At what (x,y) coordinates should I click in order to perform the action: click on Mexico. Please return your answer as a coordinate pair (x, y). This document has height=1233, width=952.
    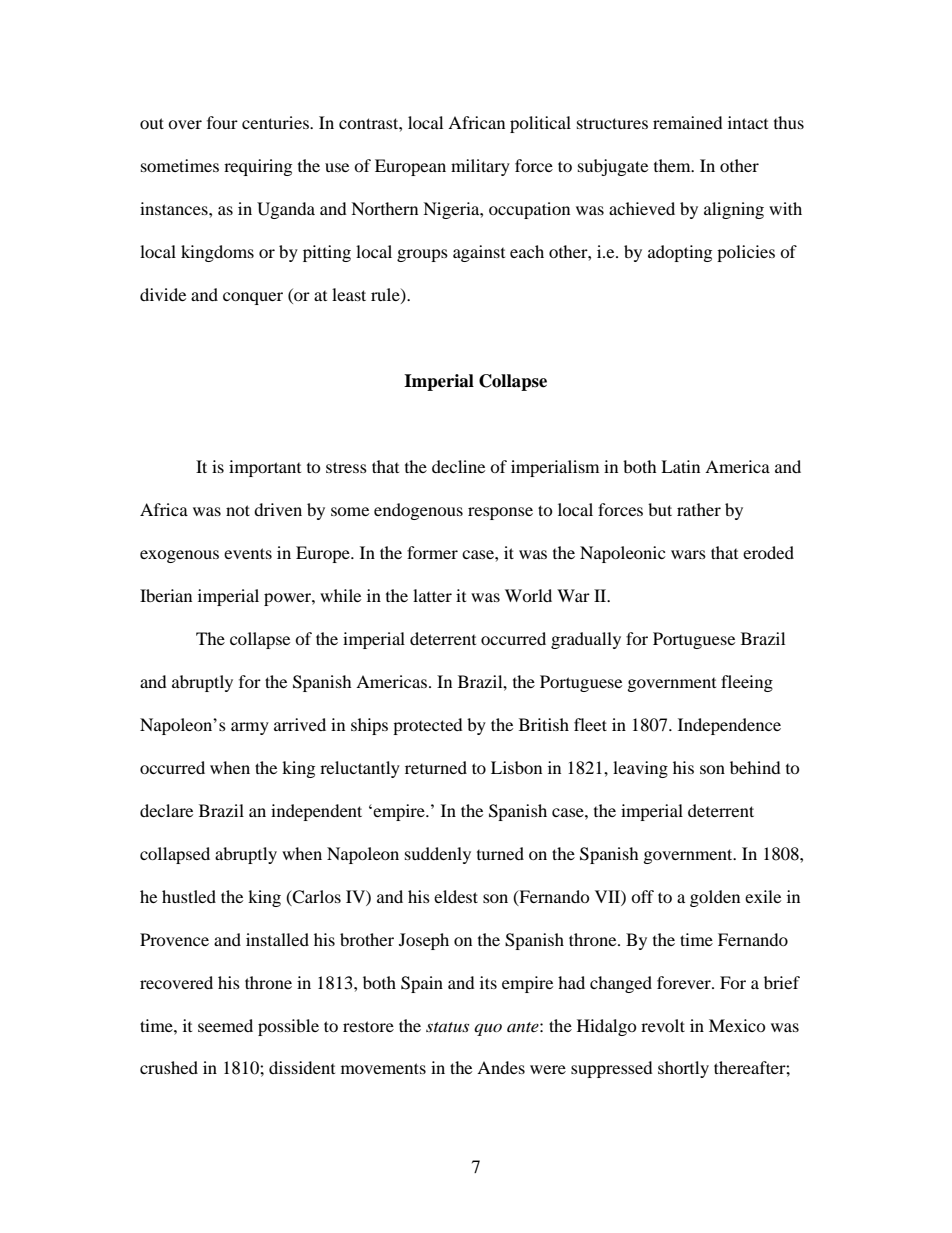
    Looking at the image, I should click on (737, 1025).
